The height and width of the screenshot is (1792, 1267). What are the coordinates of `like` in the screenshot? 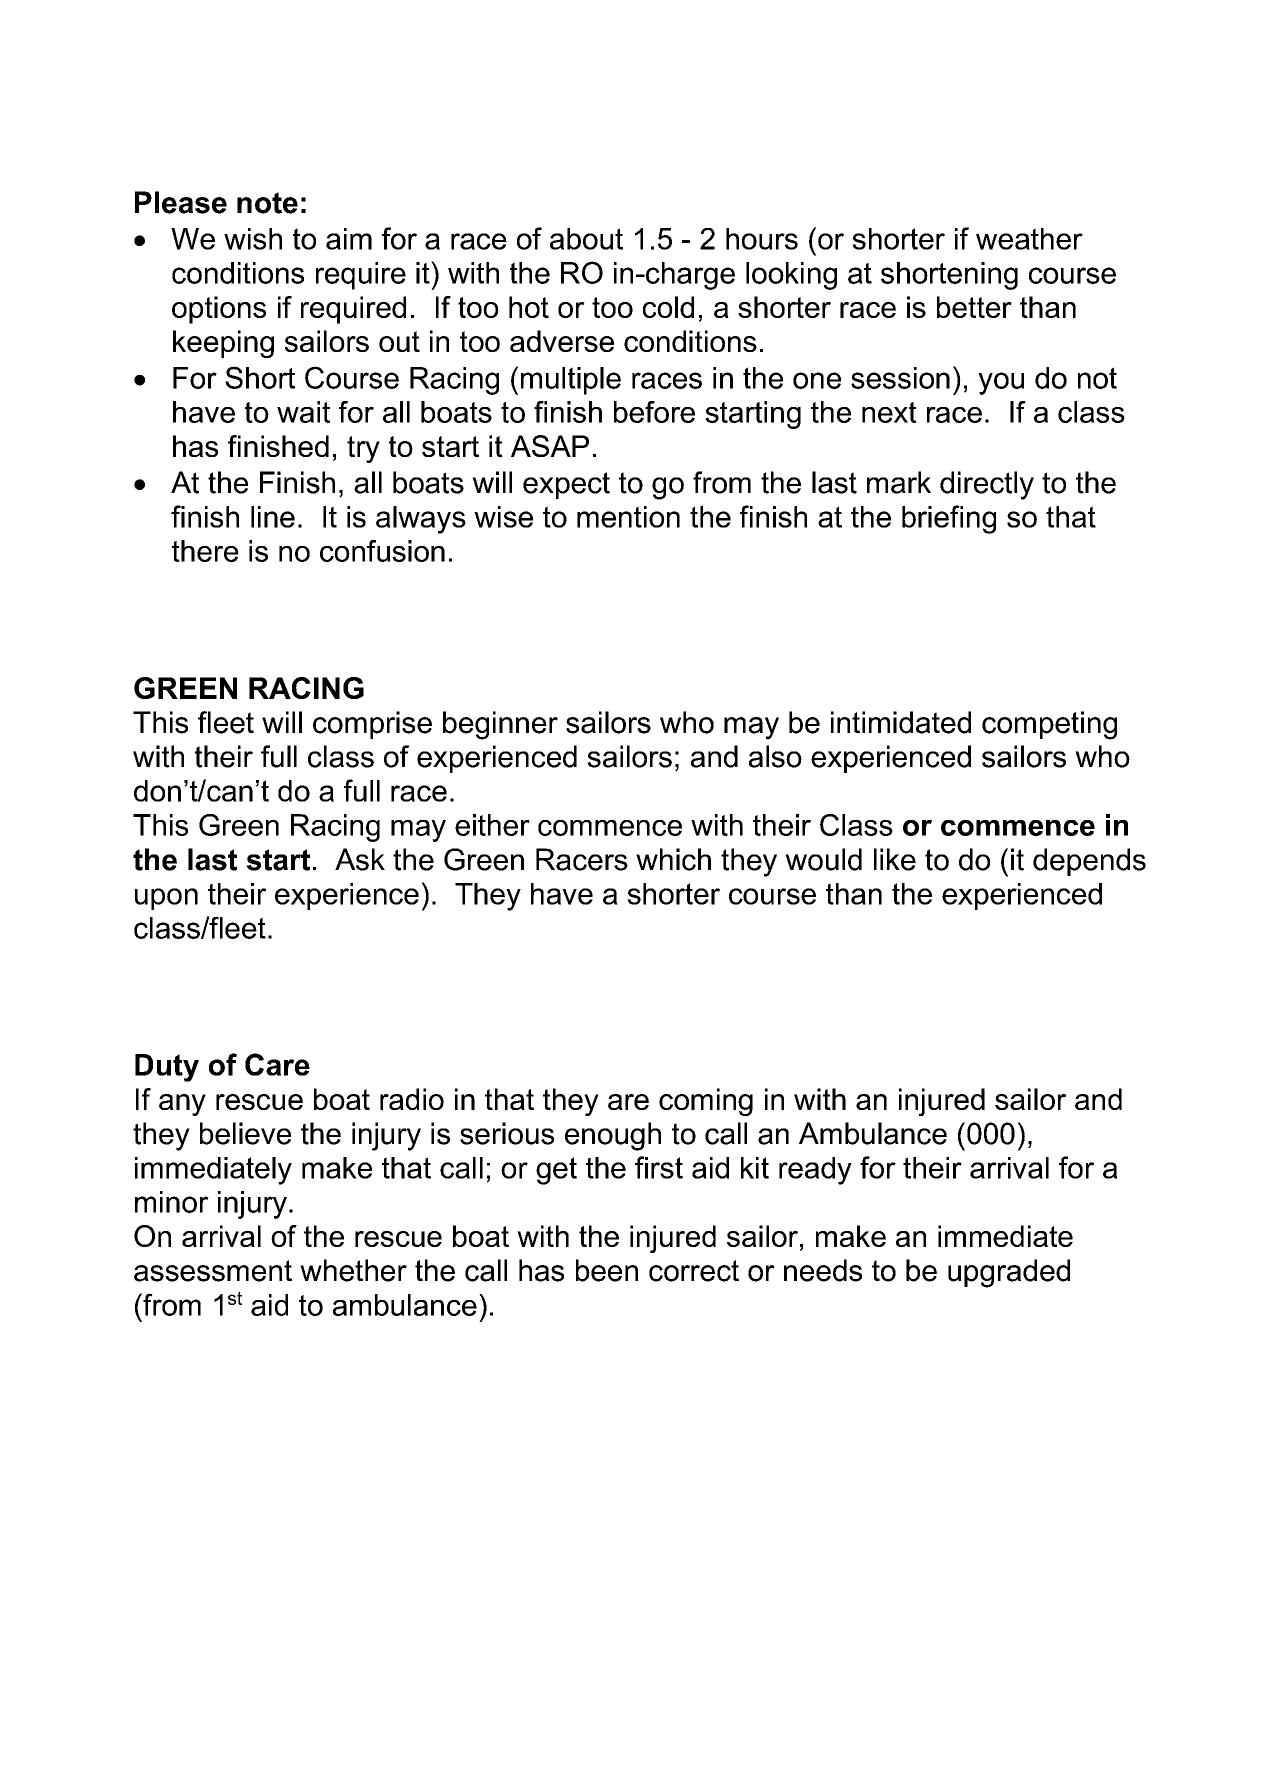 It's located at (895, 859).
